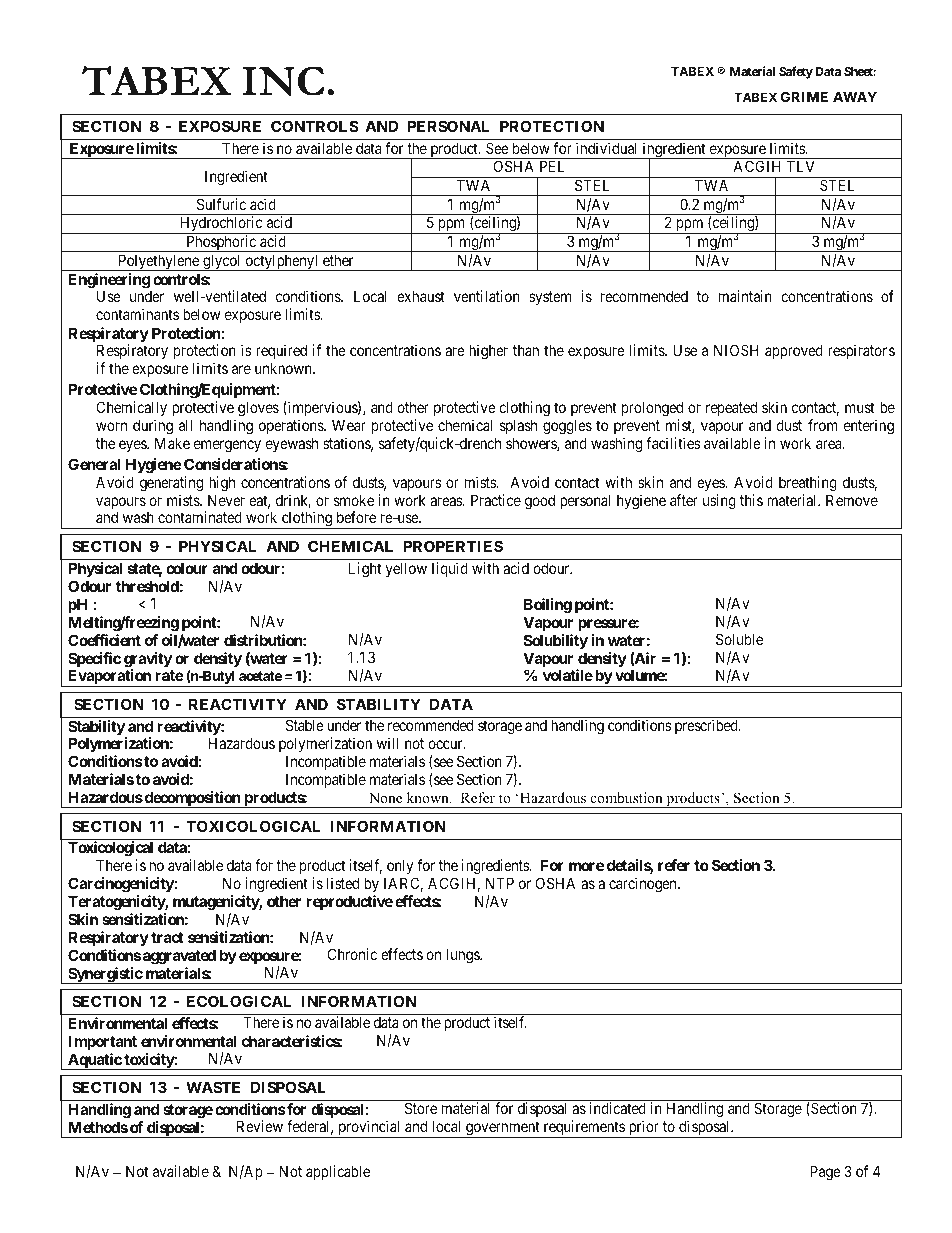 This screenshot has width=952, height=1233. I want to click on Soluble, so click(739, 639).
